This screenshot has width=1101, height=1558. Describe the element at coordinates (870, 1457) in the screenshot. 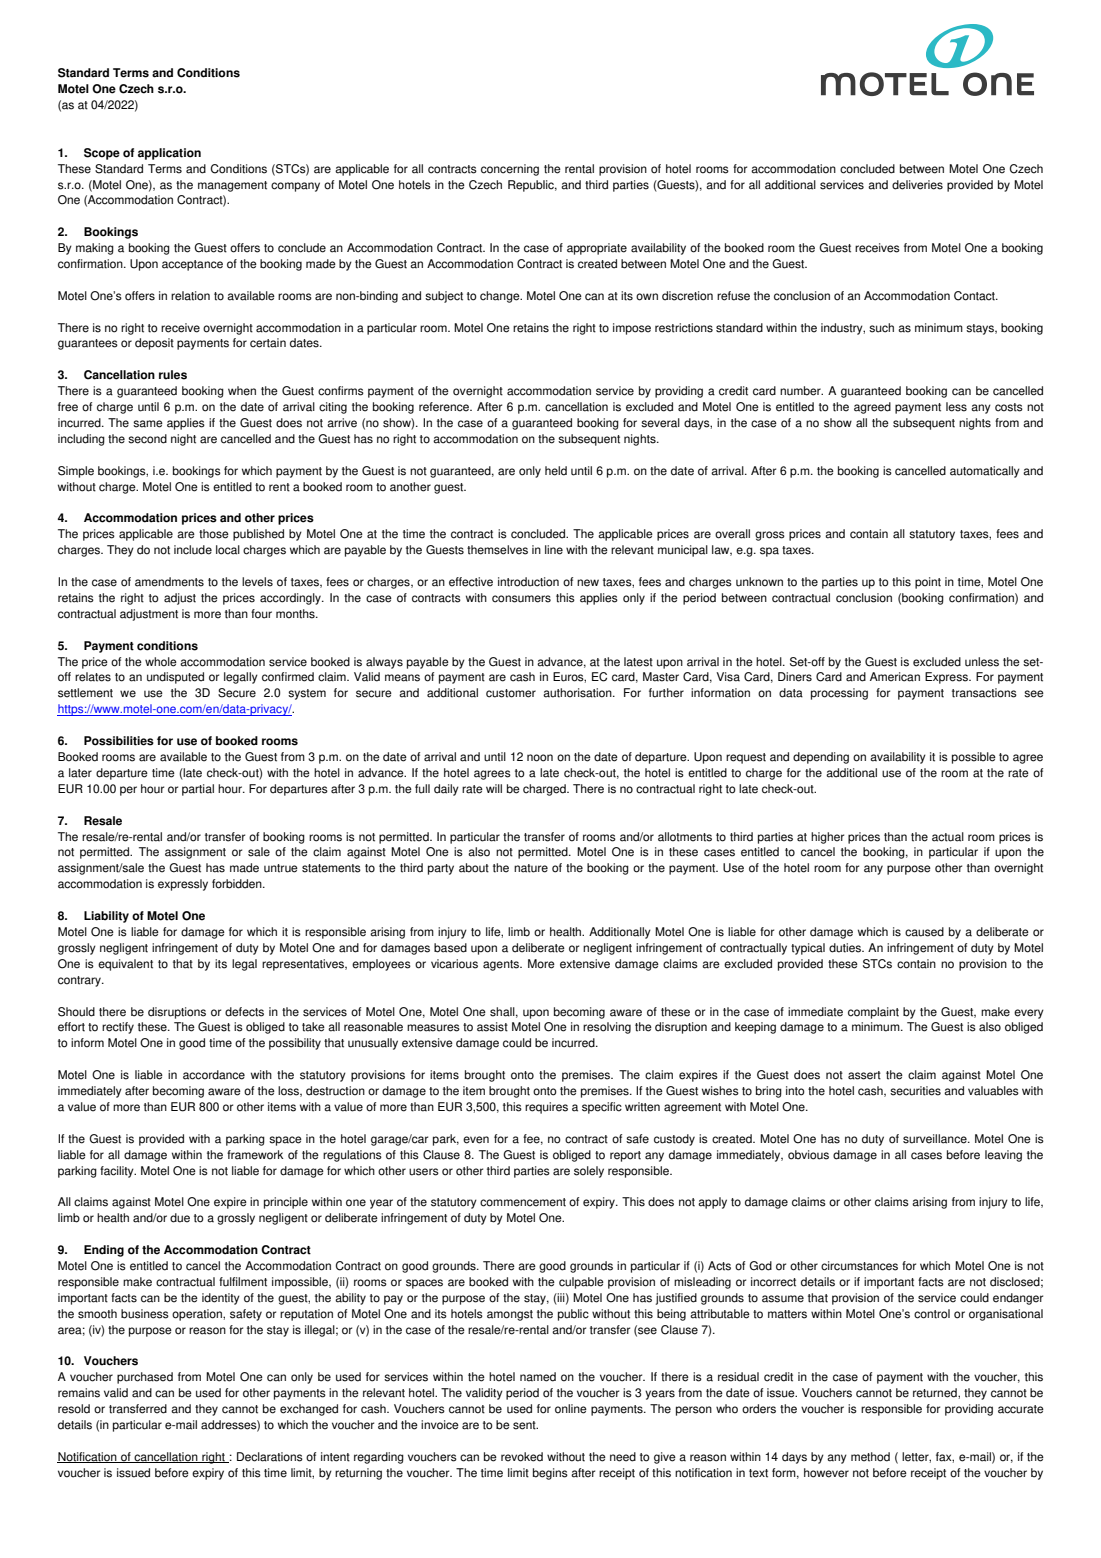

I see `method` at that location.
